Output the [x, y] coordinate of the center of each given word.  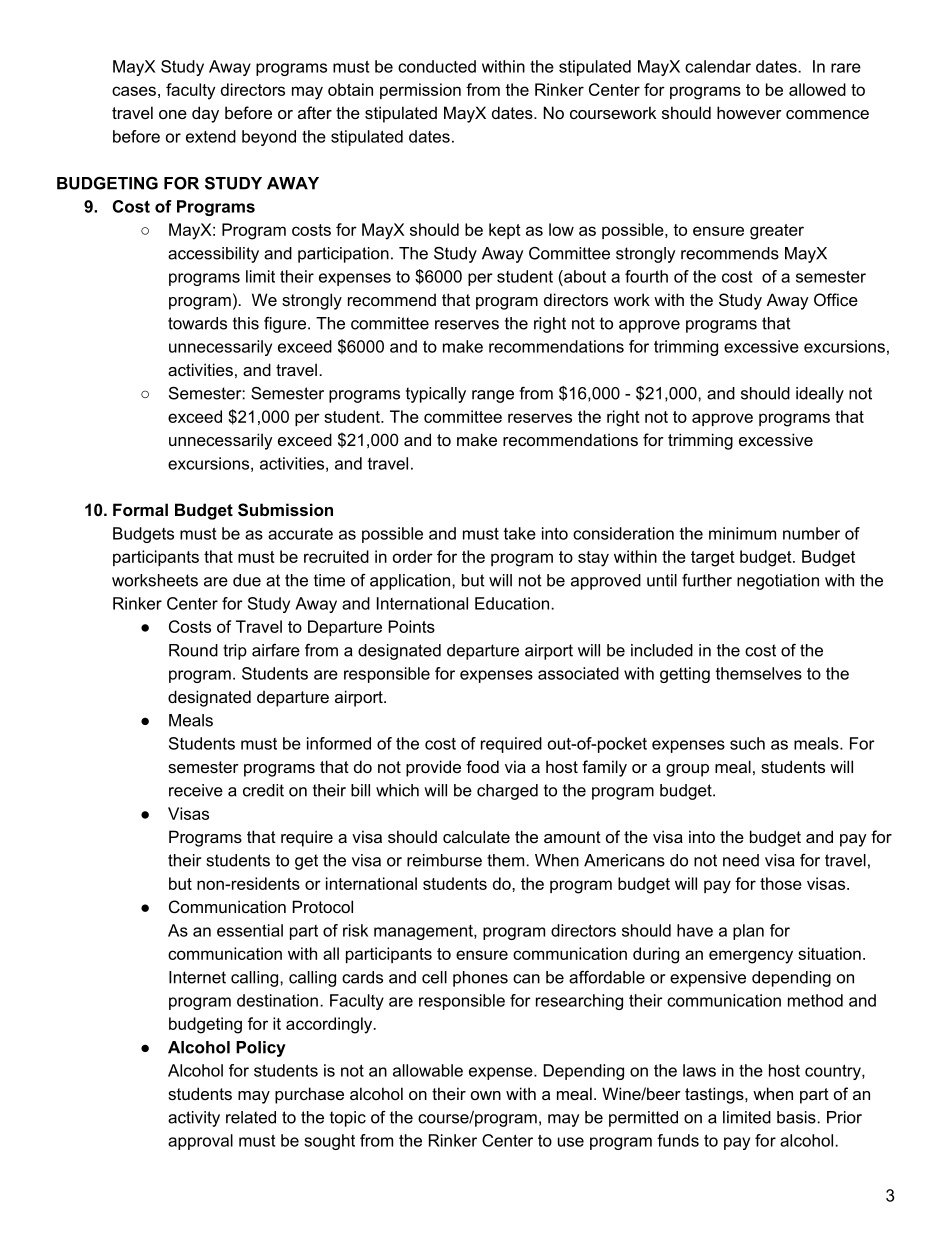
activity [194, 1119]
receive [196, 790]
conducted [437, 66]
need [741, 860]
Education [512, 603]
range [493, 396]
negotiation [778, 582]
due [247, 580]
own [486, 1095]
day [205, 114]
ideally [820, 395]
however [749, 112]
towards [197, 323]
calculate [476, 836]
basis [797, 1117]
